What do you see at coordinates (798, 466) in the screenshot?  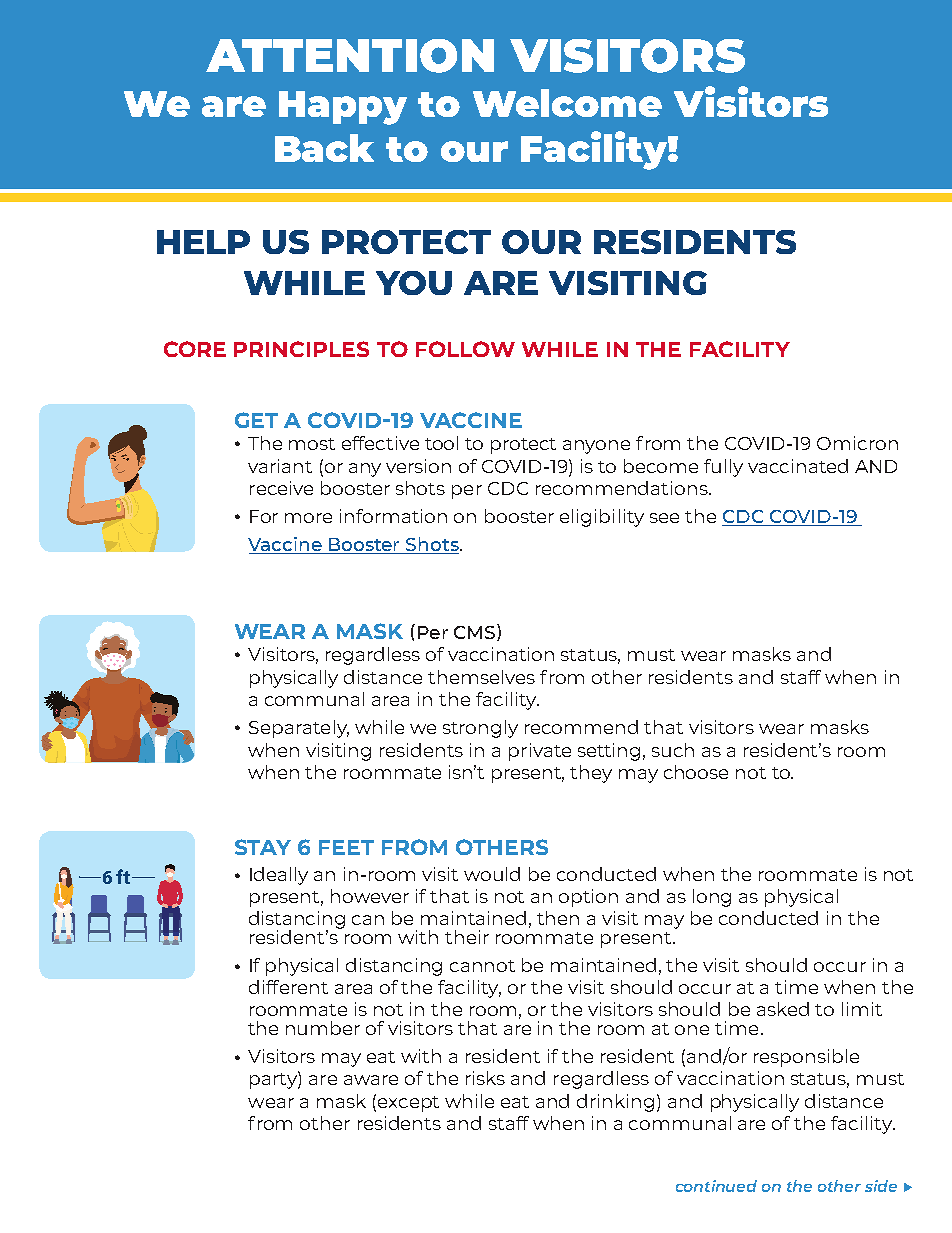 I see `vaccinated` at bounding box center [798, 466].
